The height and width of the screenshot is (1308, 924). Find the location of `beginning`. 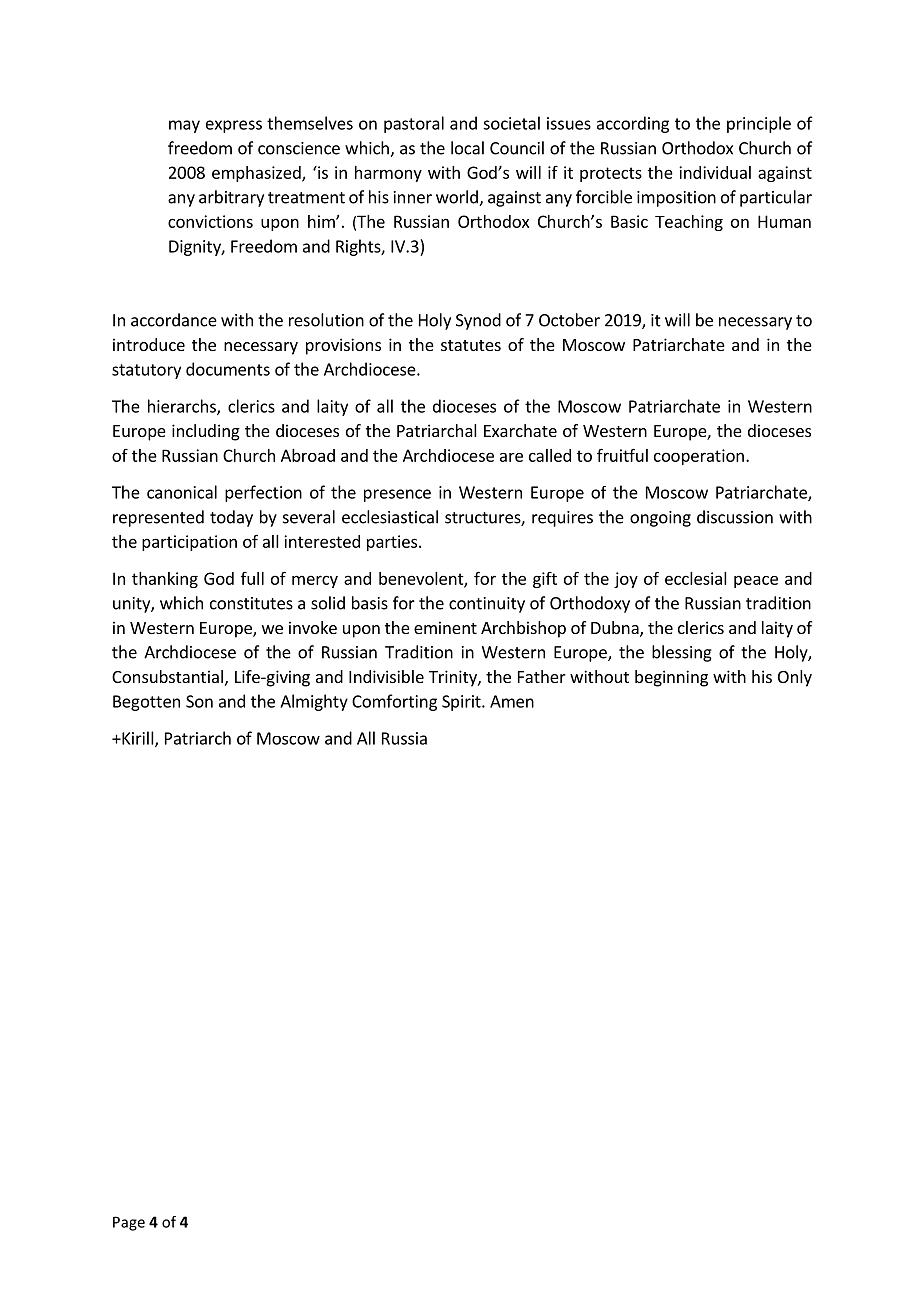

beginning is located at coordinates (671, 678).
